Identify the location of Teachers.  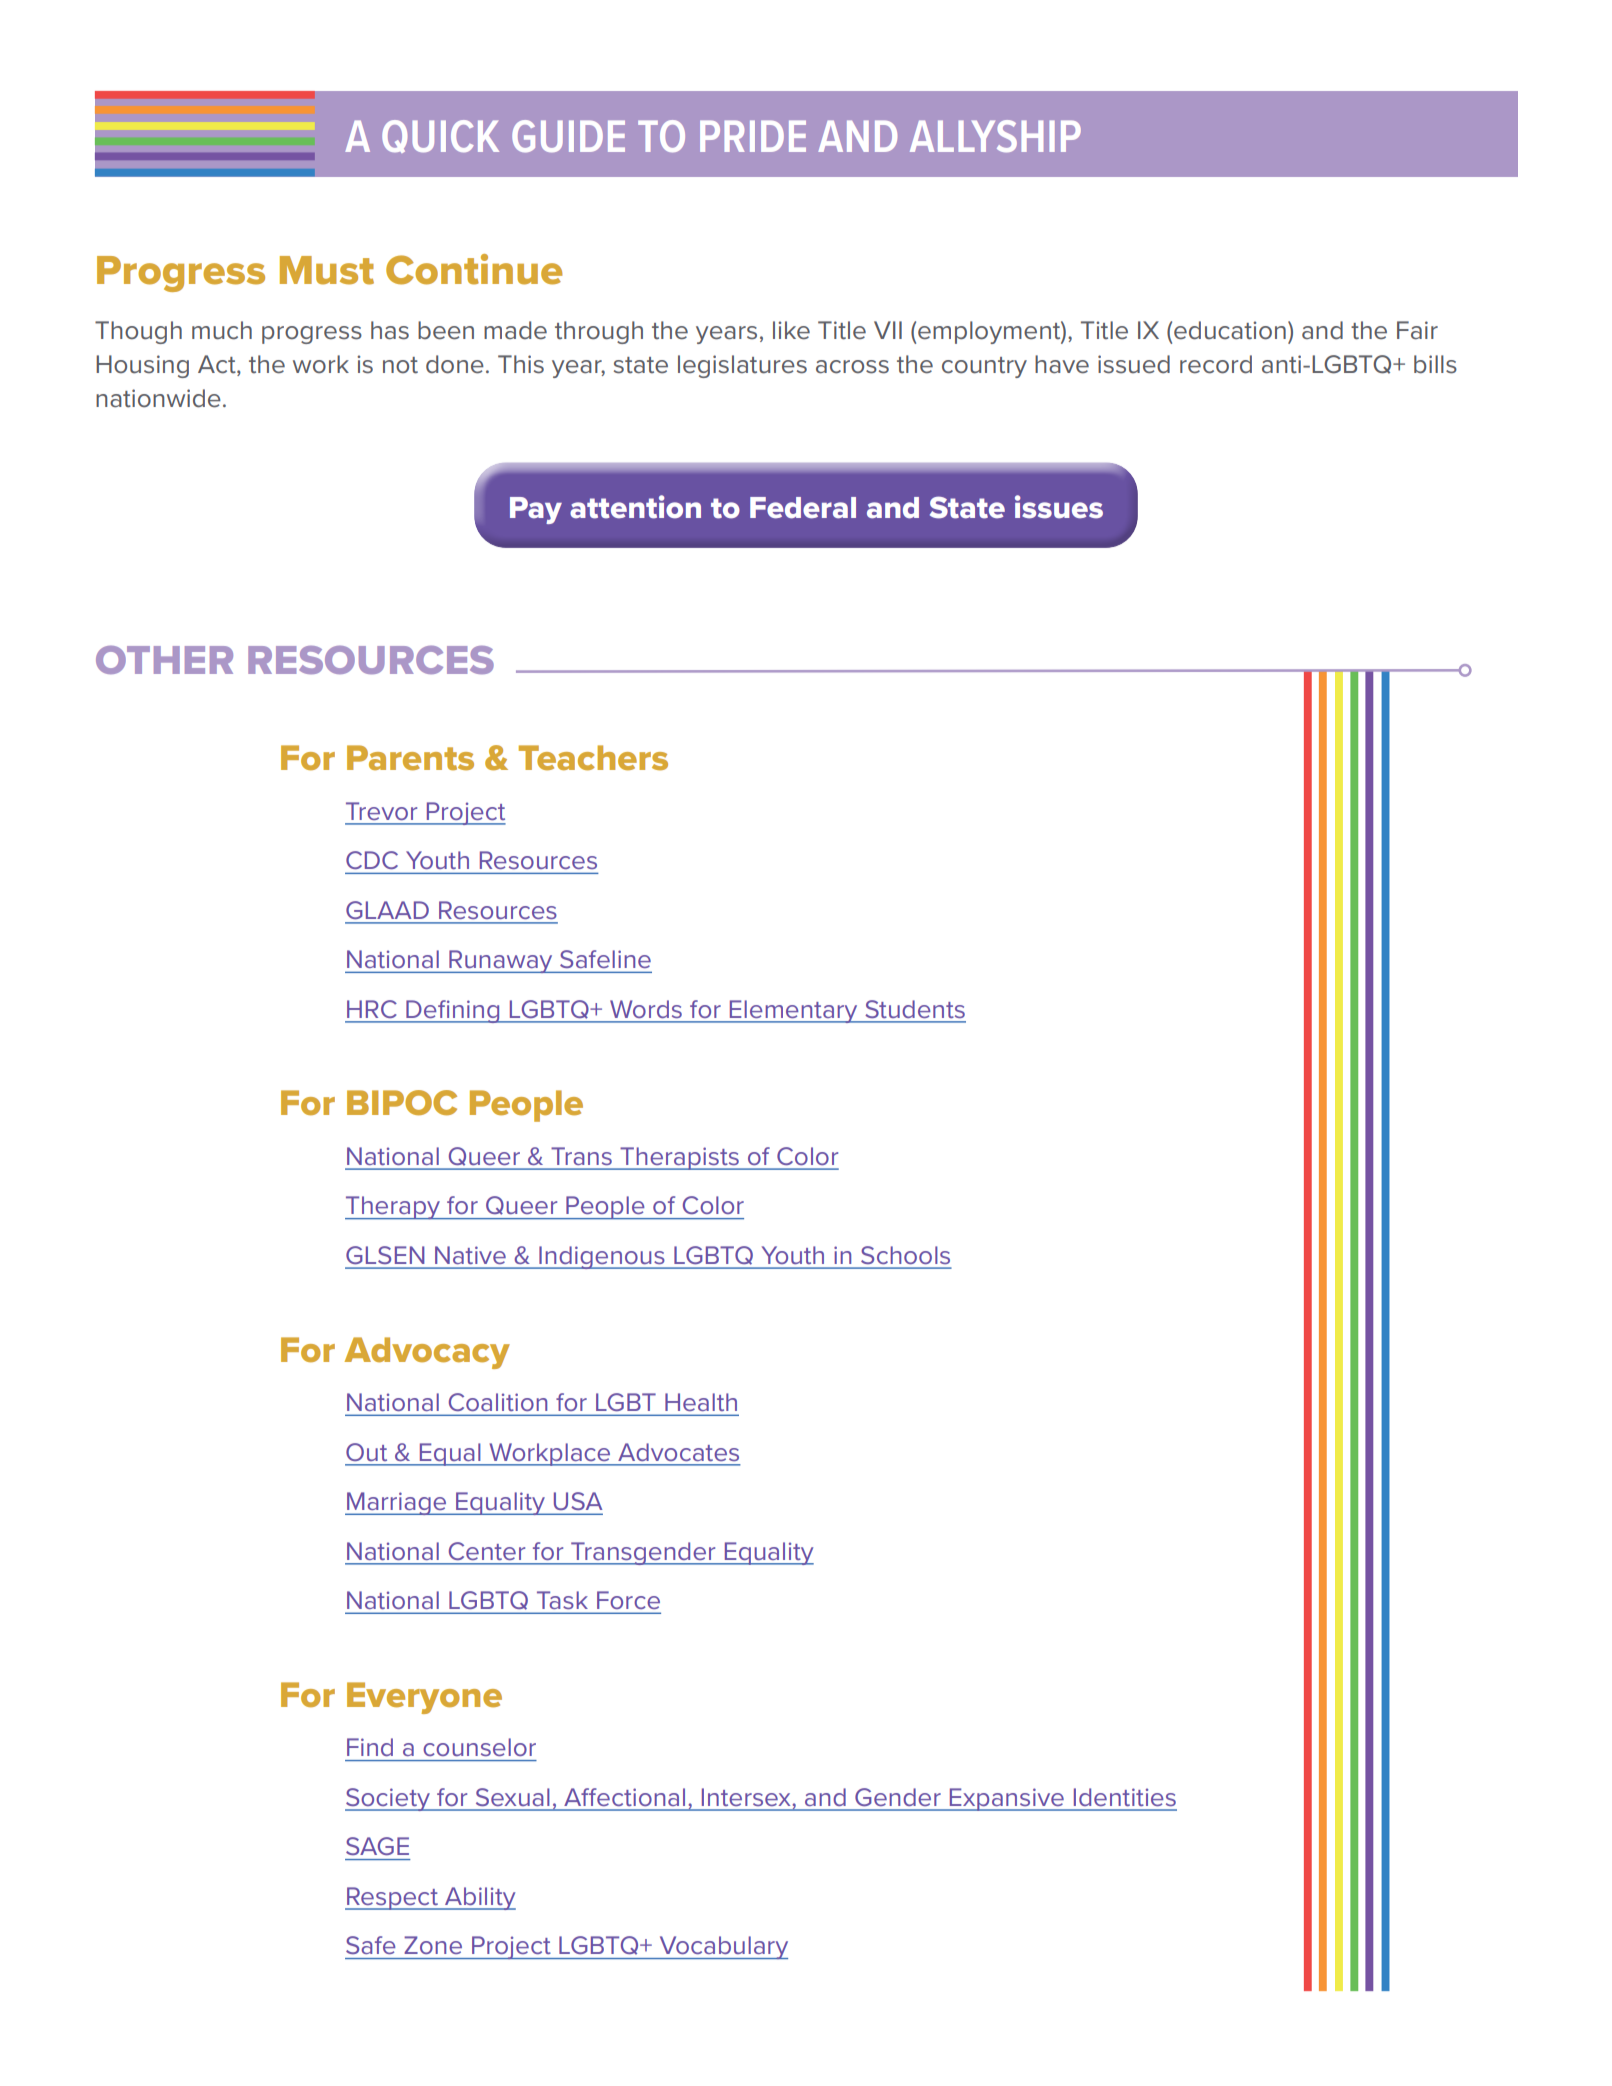
(593, 758).
